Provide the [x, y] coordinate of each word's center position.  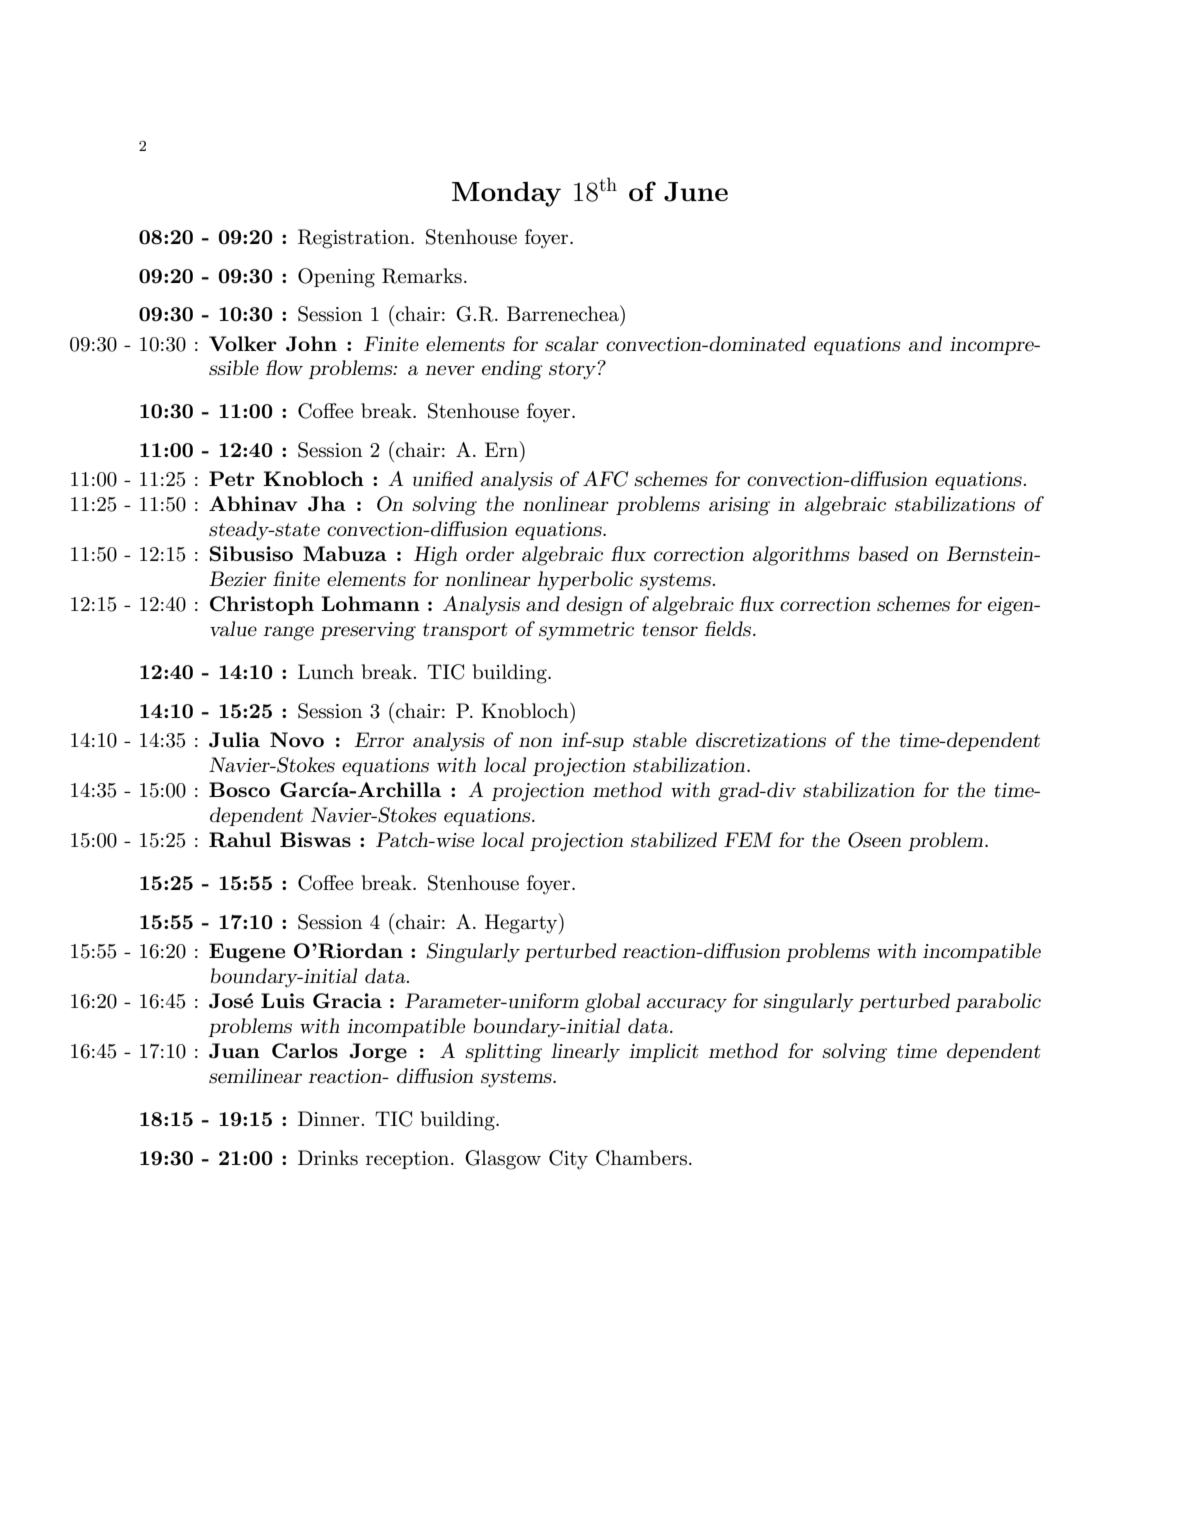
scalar [572, 344]
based [883, 554]
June [696, 192]
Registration [355, 239]
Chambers [641, 1158]
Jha [327, 504]
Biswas [315, 839]
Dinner [330, 1119]
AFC [605, 479]
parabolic [998, 1002]
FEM [748, 839]
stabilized [674, 840]
